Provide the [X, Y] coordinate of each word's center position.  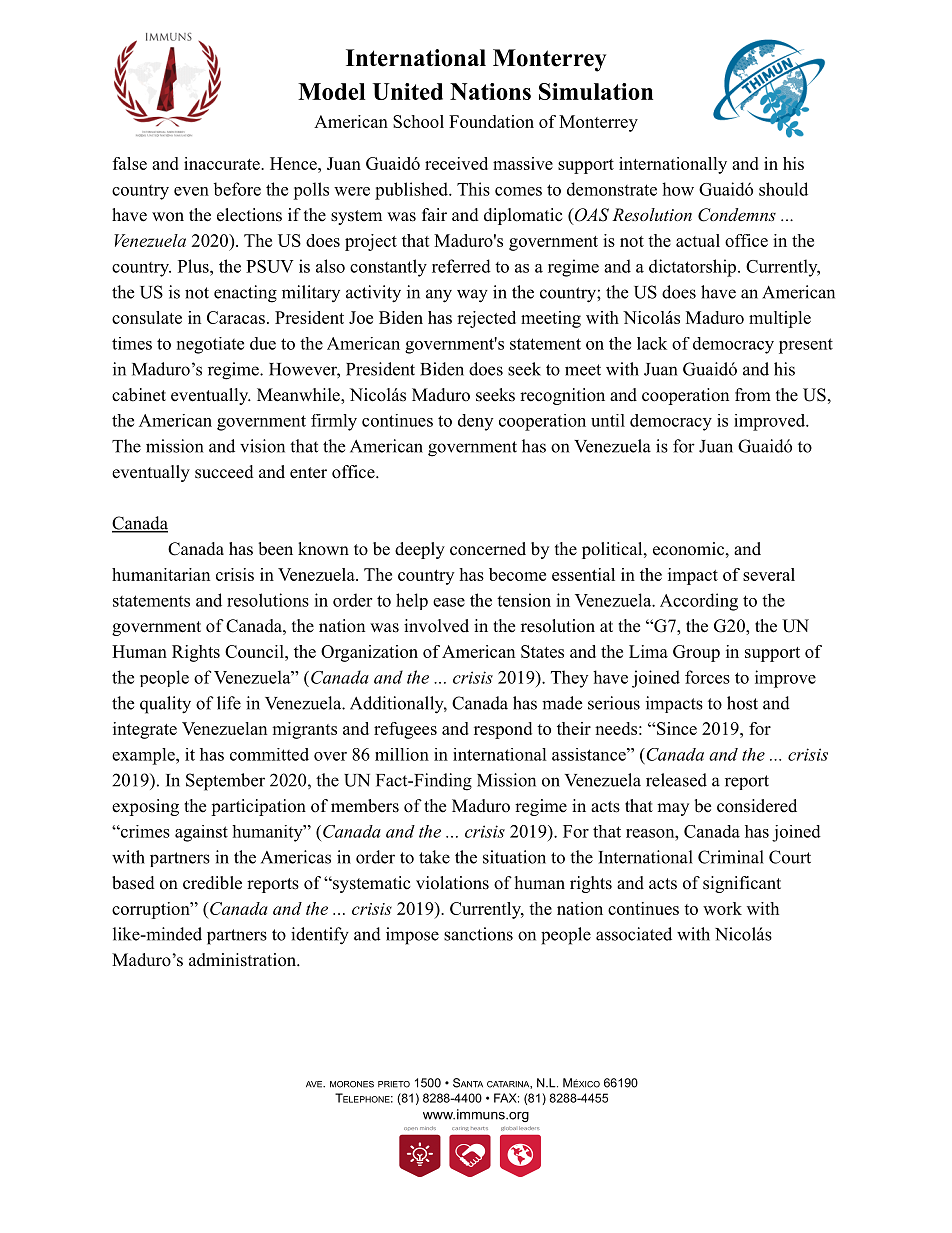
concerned [488, 549]
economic [688, 549]
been [275, 549]
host [742, 703]
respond [503, 730]
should [783, 189]
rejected [486, 319]
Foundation [491, 121]
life [229, 703]
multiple [780, 319]
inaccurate [223, 163]
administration [243, 960]
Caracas [236, 317]
